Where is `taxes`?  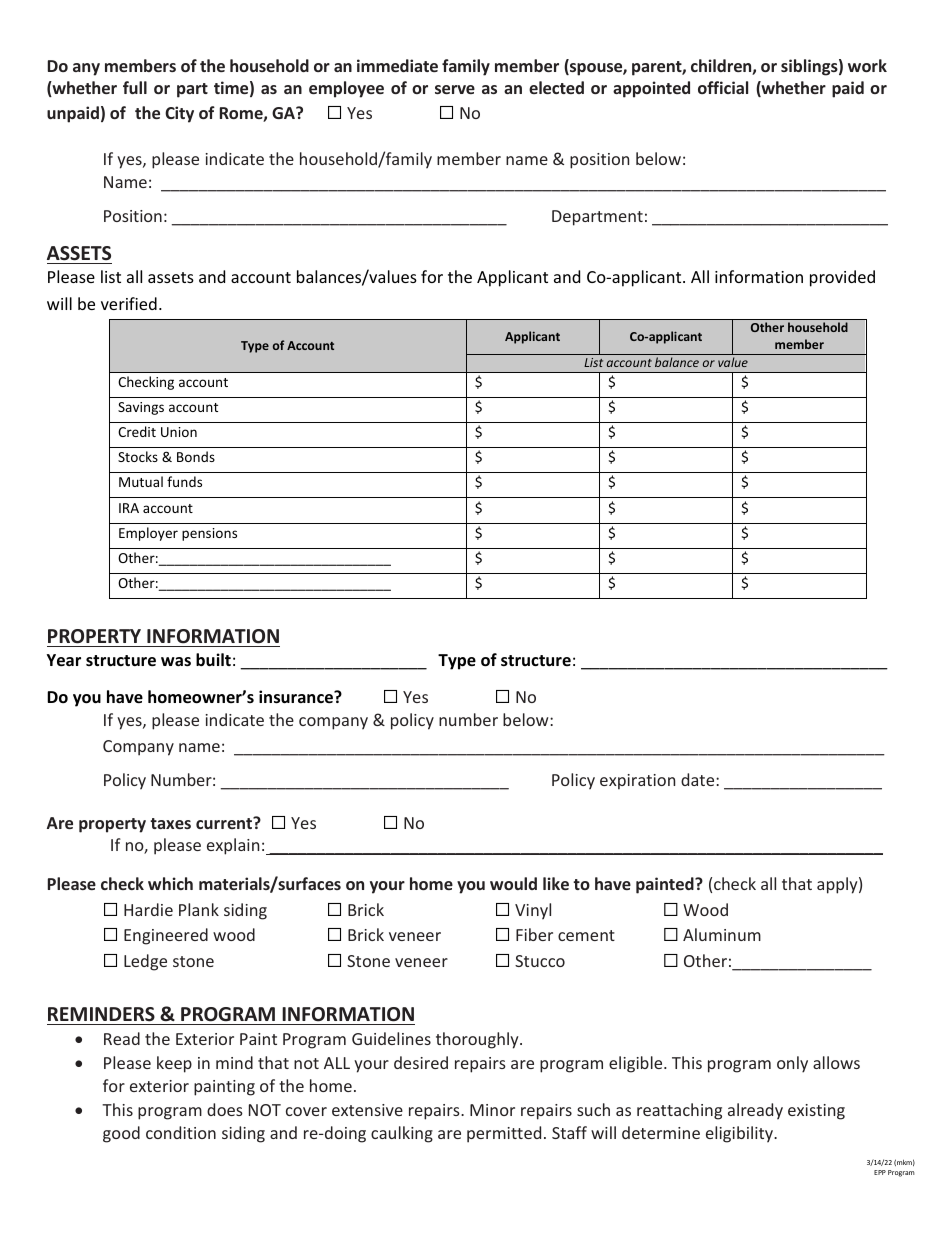 taxes is located at coordinates (170, 823).
